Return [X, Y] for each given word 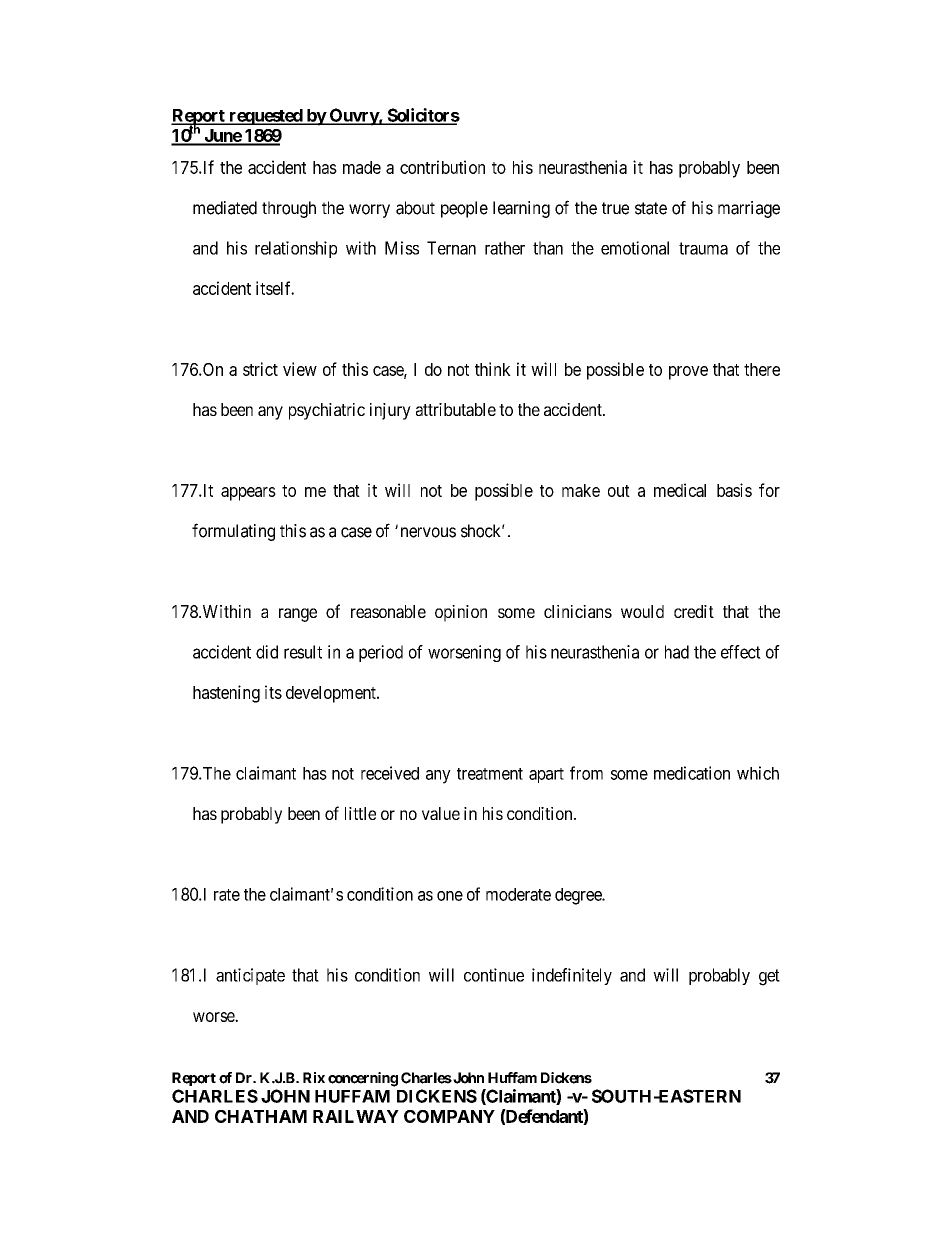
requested [265, 117]
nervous [428, 532]
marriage [749, 209]
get [769, 977]
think [493, 369]
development [332, 694]
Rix [314, 1077]
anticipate [250, 976]
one [450, 896]
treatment [490, 774]
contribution [442, 167]
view [300, 369]
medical [680, 490]
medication [692, 773]
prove [688, 373]
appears [248, 494]
